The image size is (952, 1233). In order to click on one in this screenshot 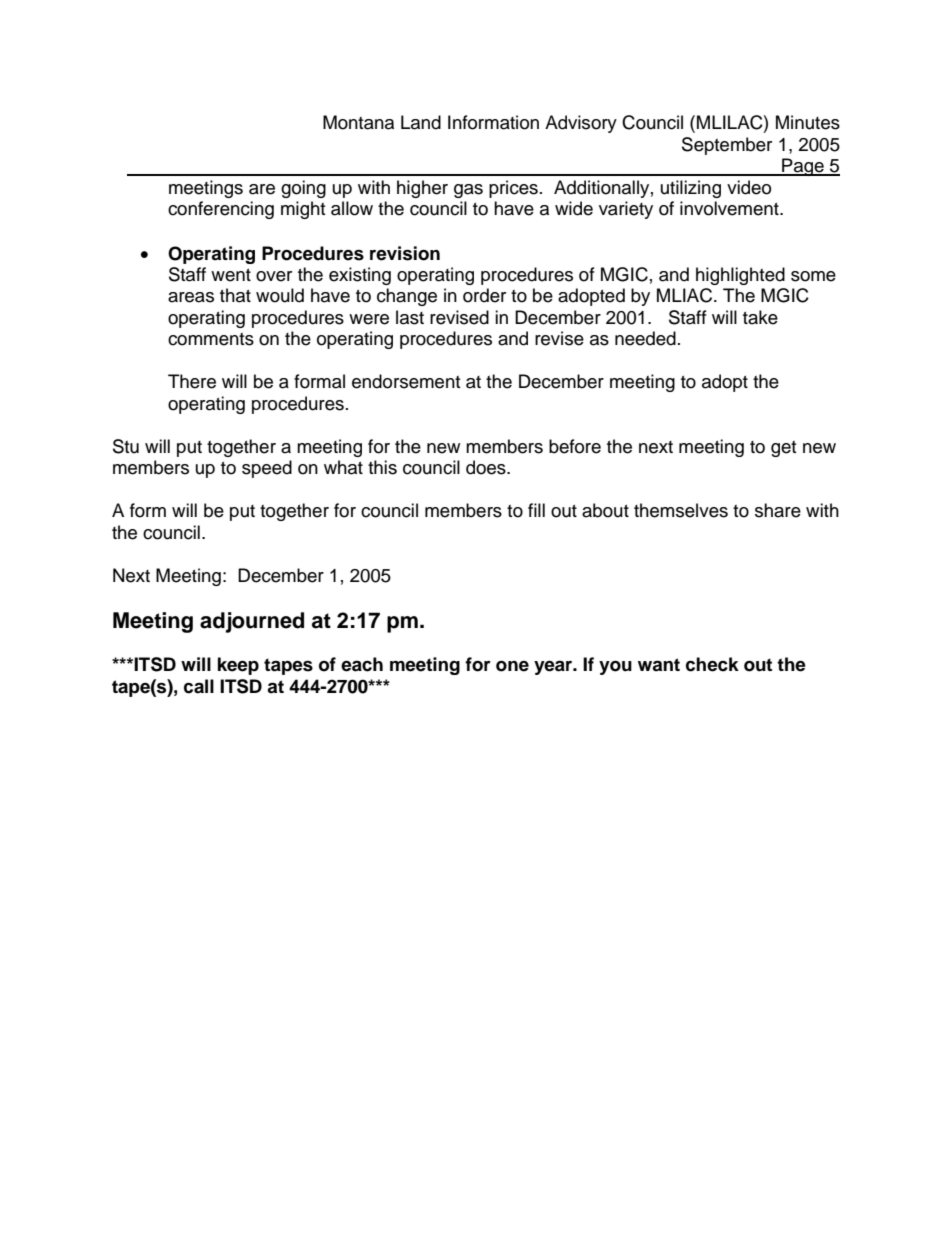, I will do `click(512, 666)`.
